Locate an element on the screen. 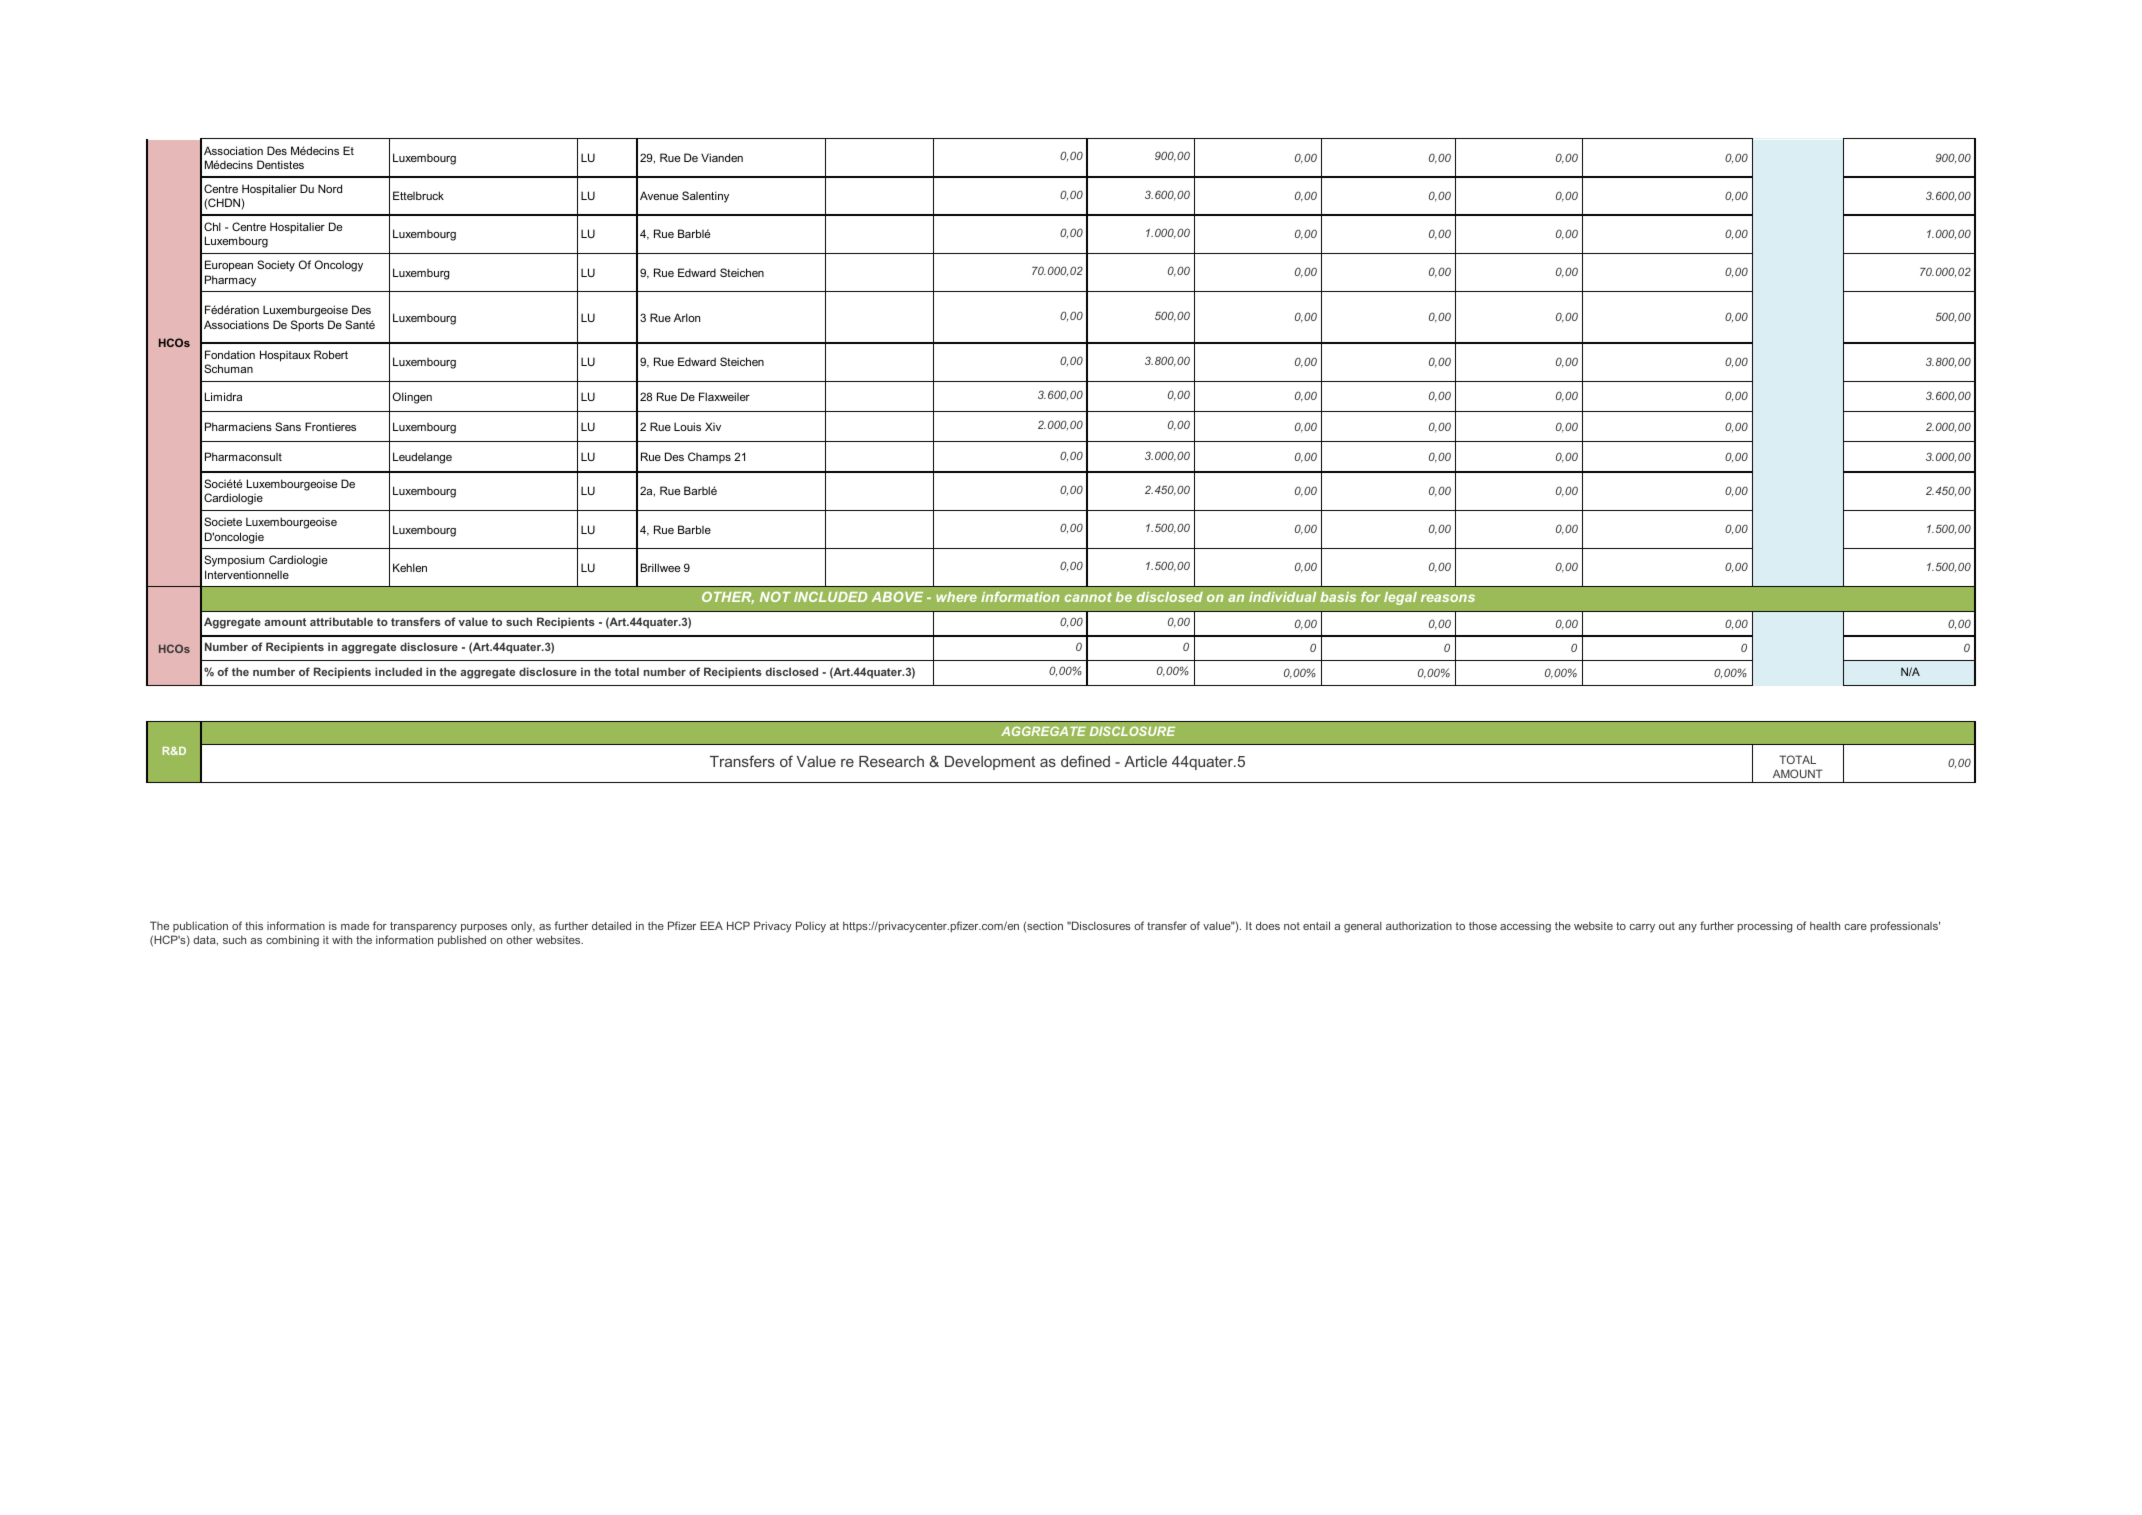  Sans is located at coordinates (288, 426).
